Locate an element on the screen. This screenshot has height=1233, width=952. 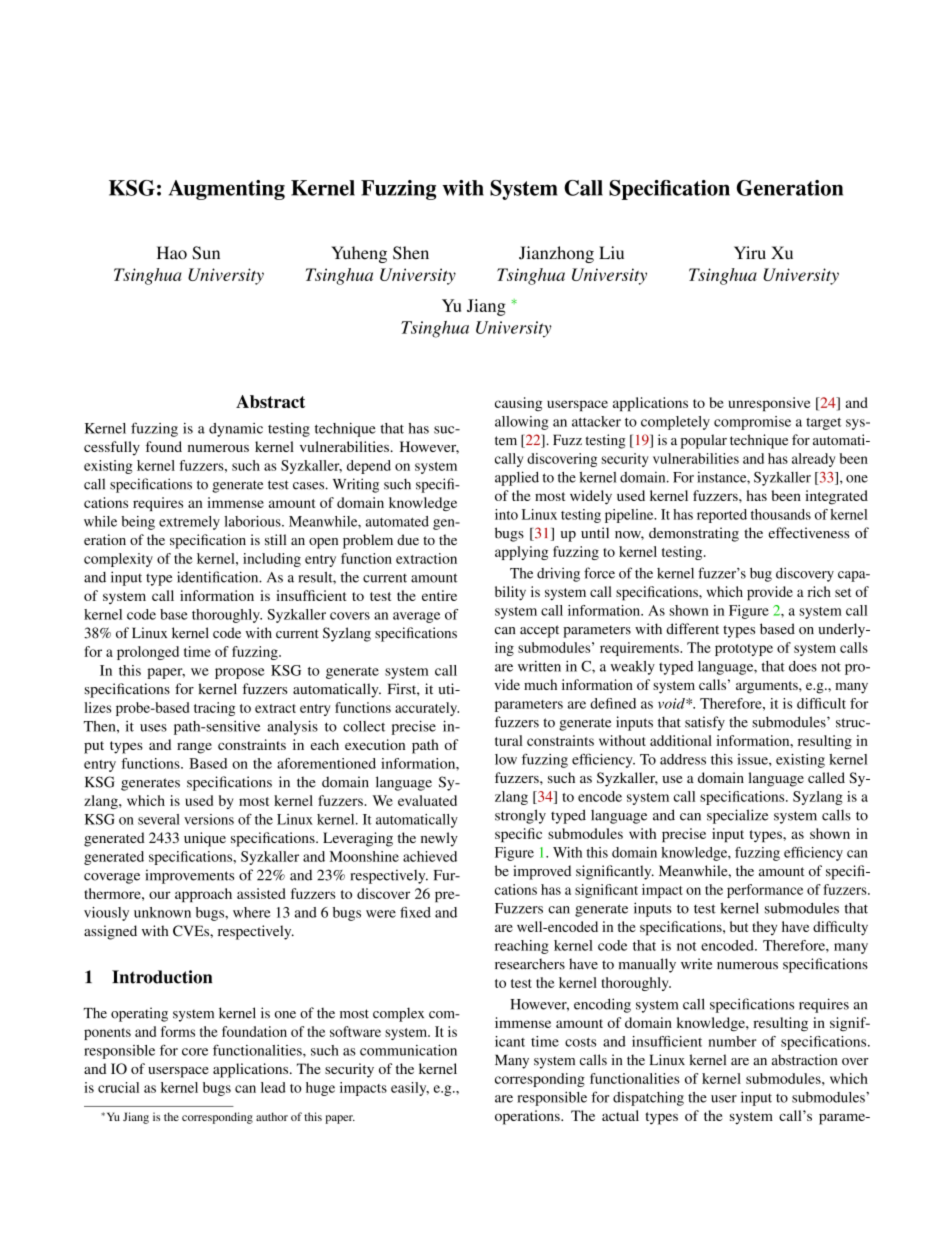
prolonged is located at coordinates (148, 653).
